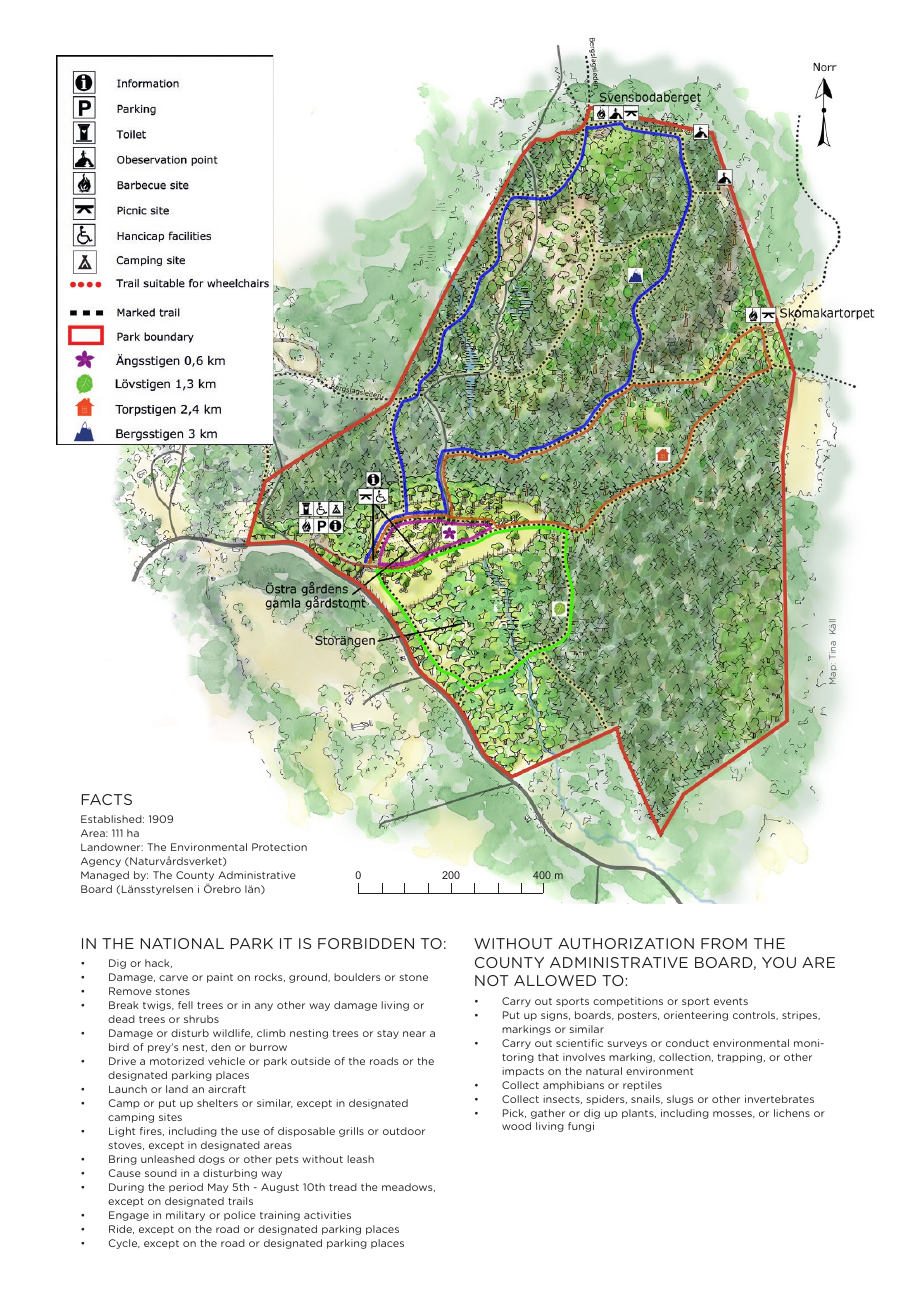 This screenshot has height=1308, width=924. Describe the element at coordinates (182, 943) in the screenshot. I see `NATIONAL` at that location.
